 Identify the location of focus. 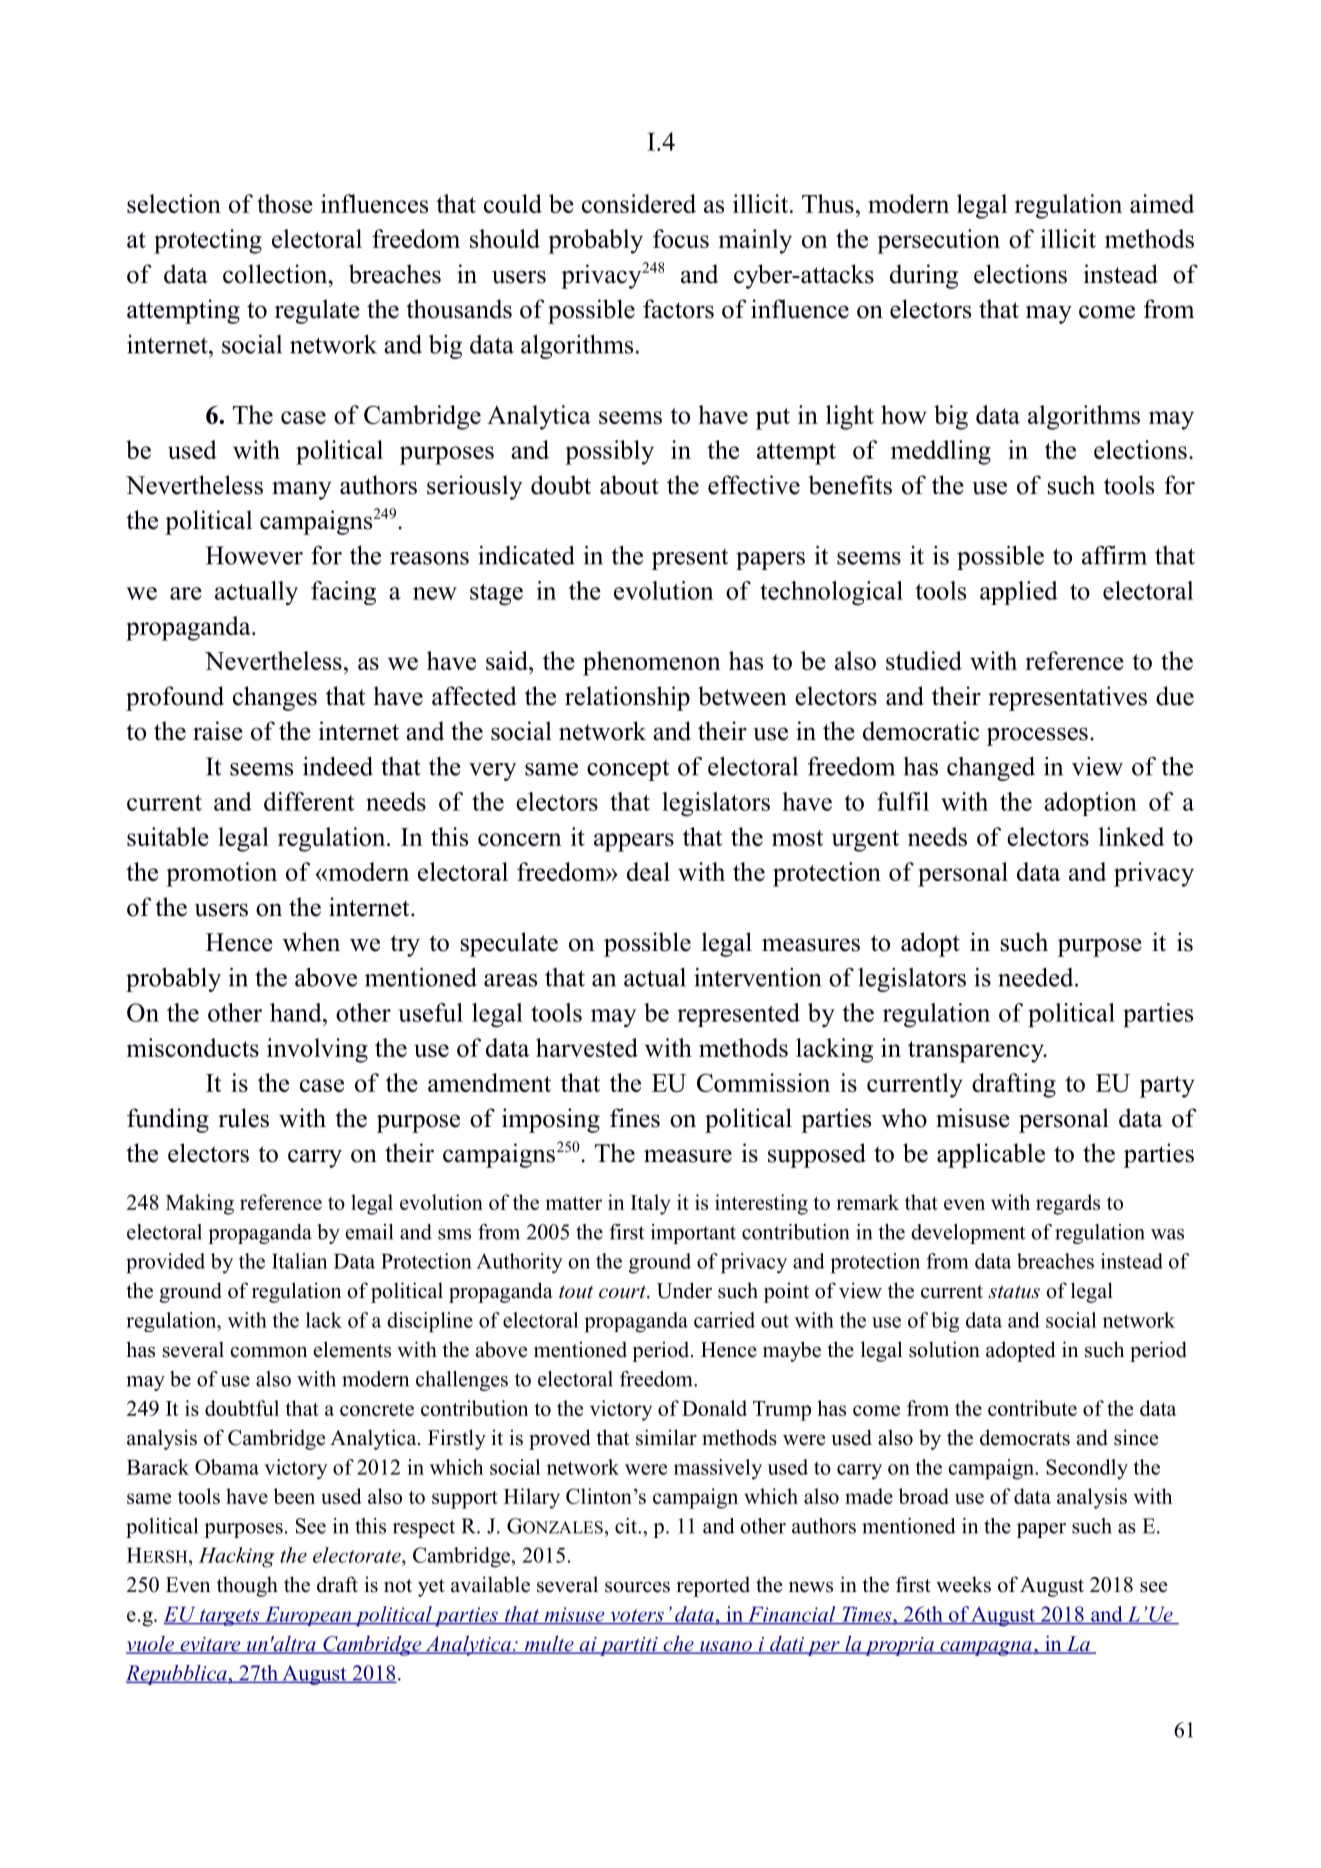
(681, 238).
